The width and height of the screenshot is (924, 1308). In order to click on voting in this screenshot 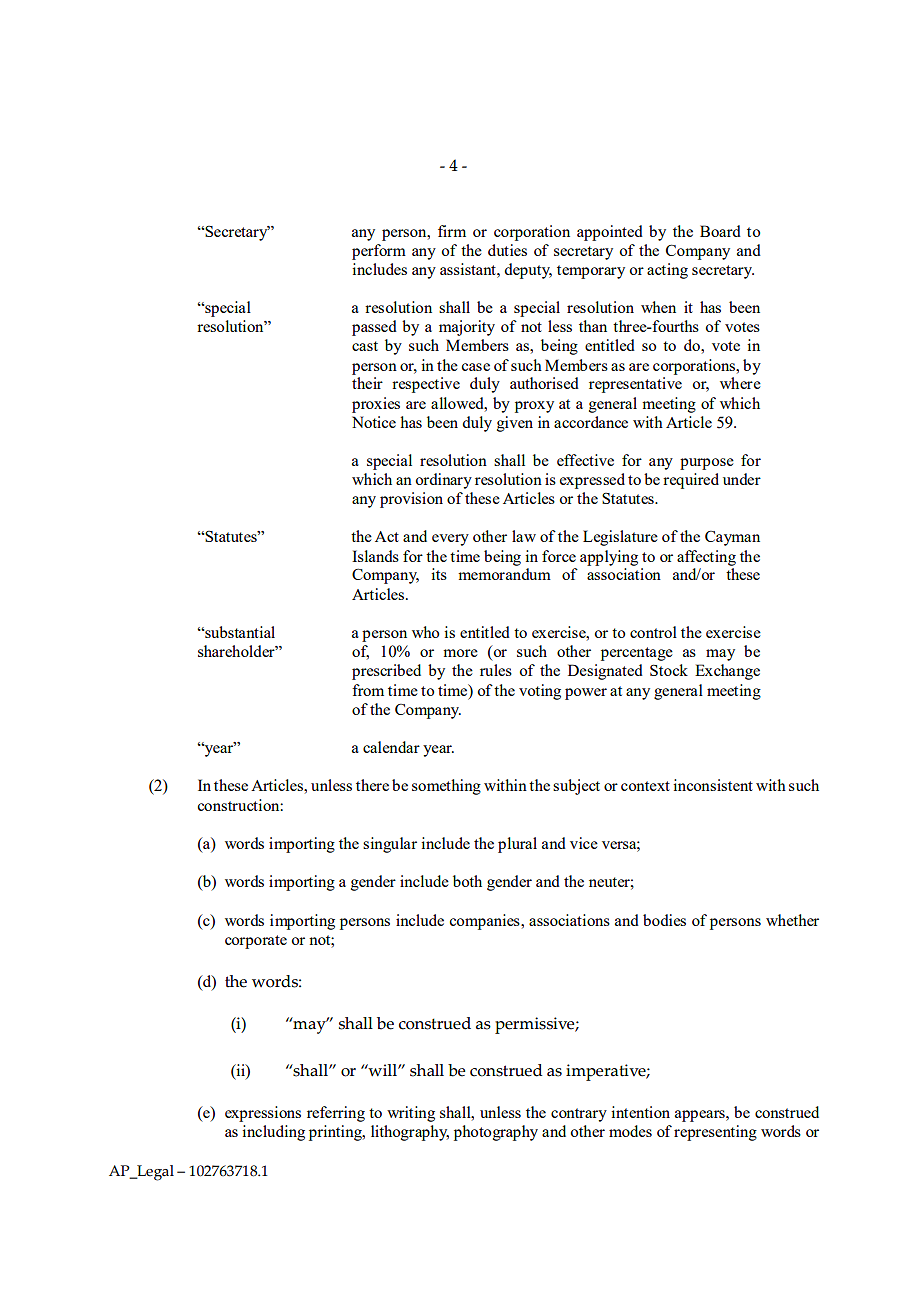, I will do `click(540, 692)`.
